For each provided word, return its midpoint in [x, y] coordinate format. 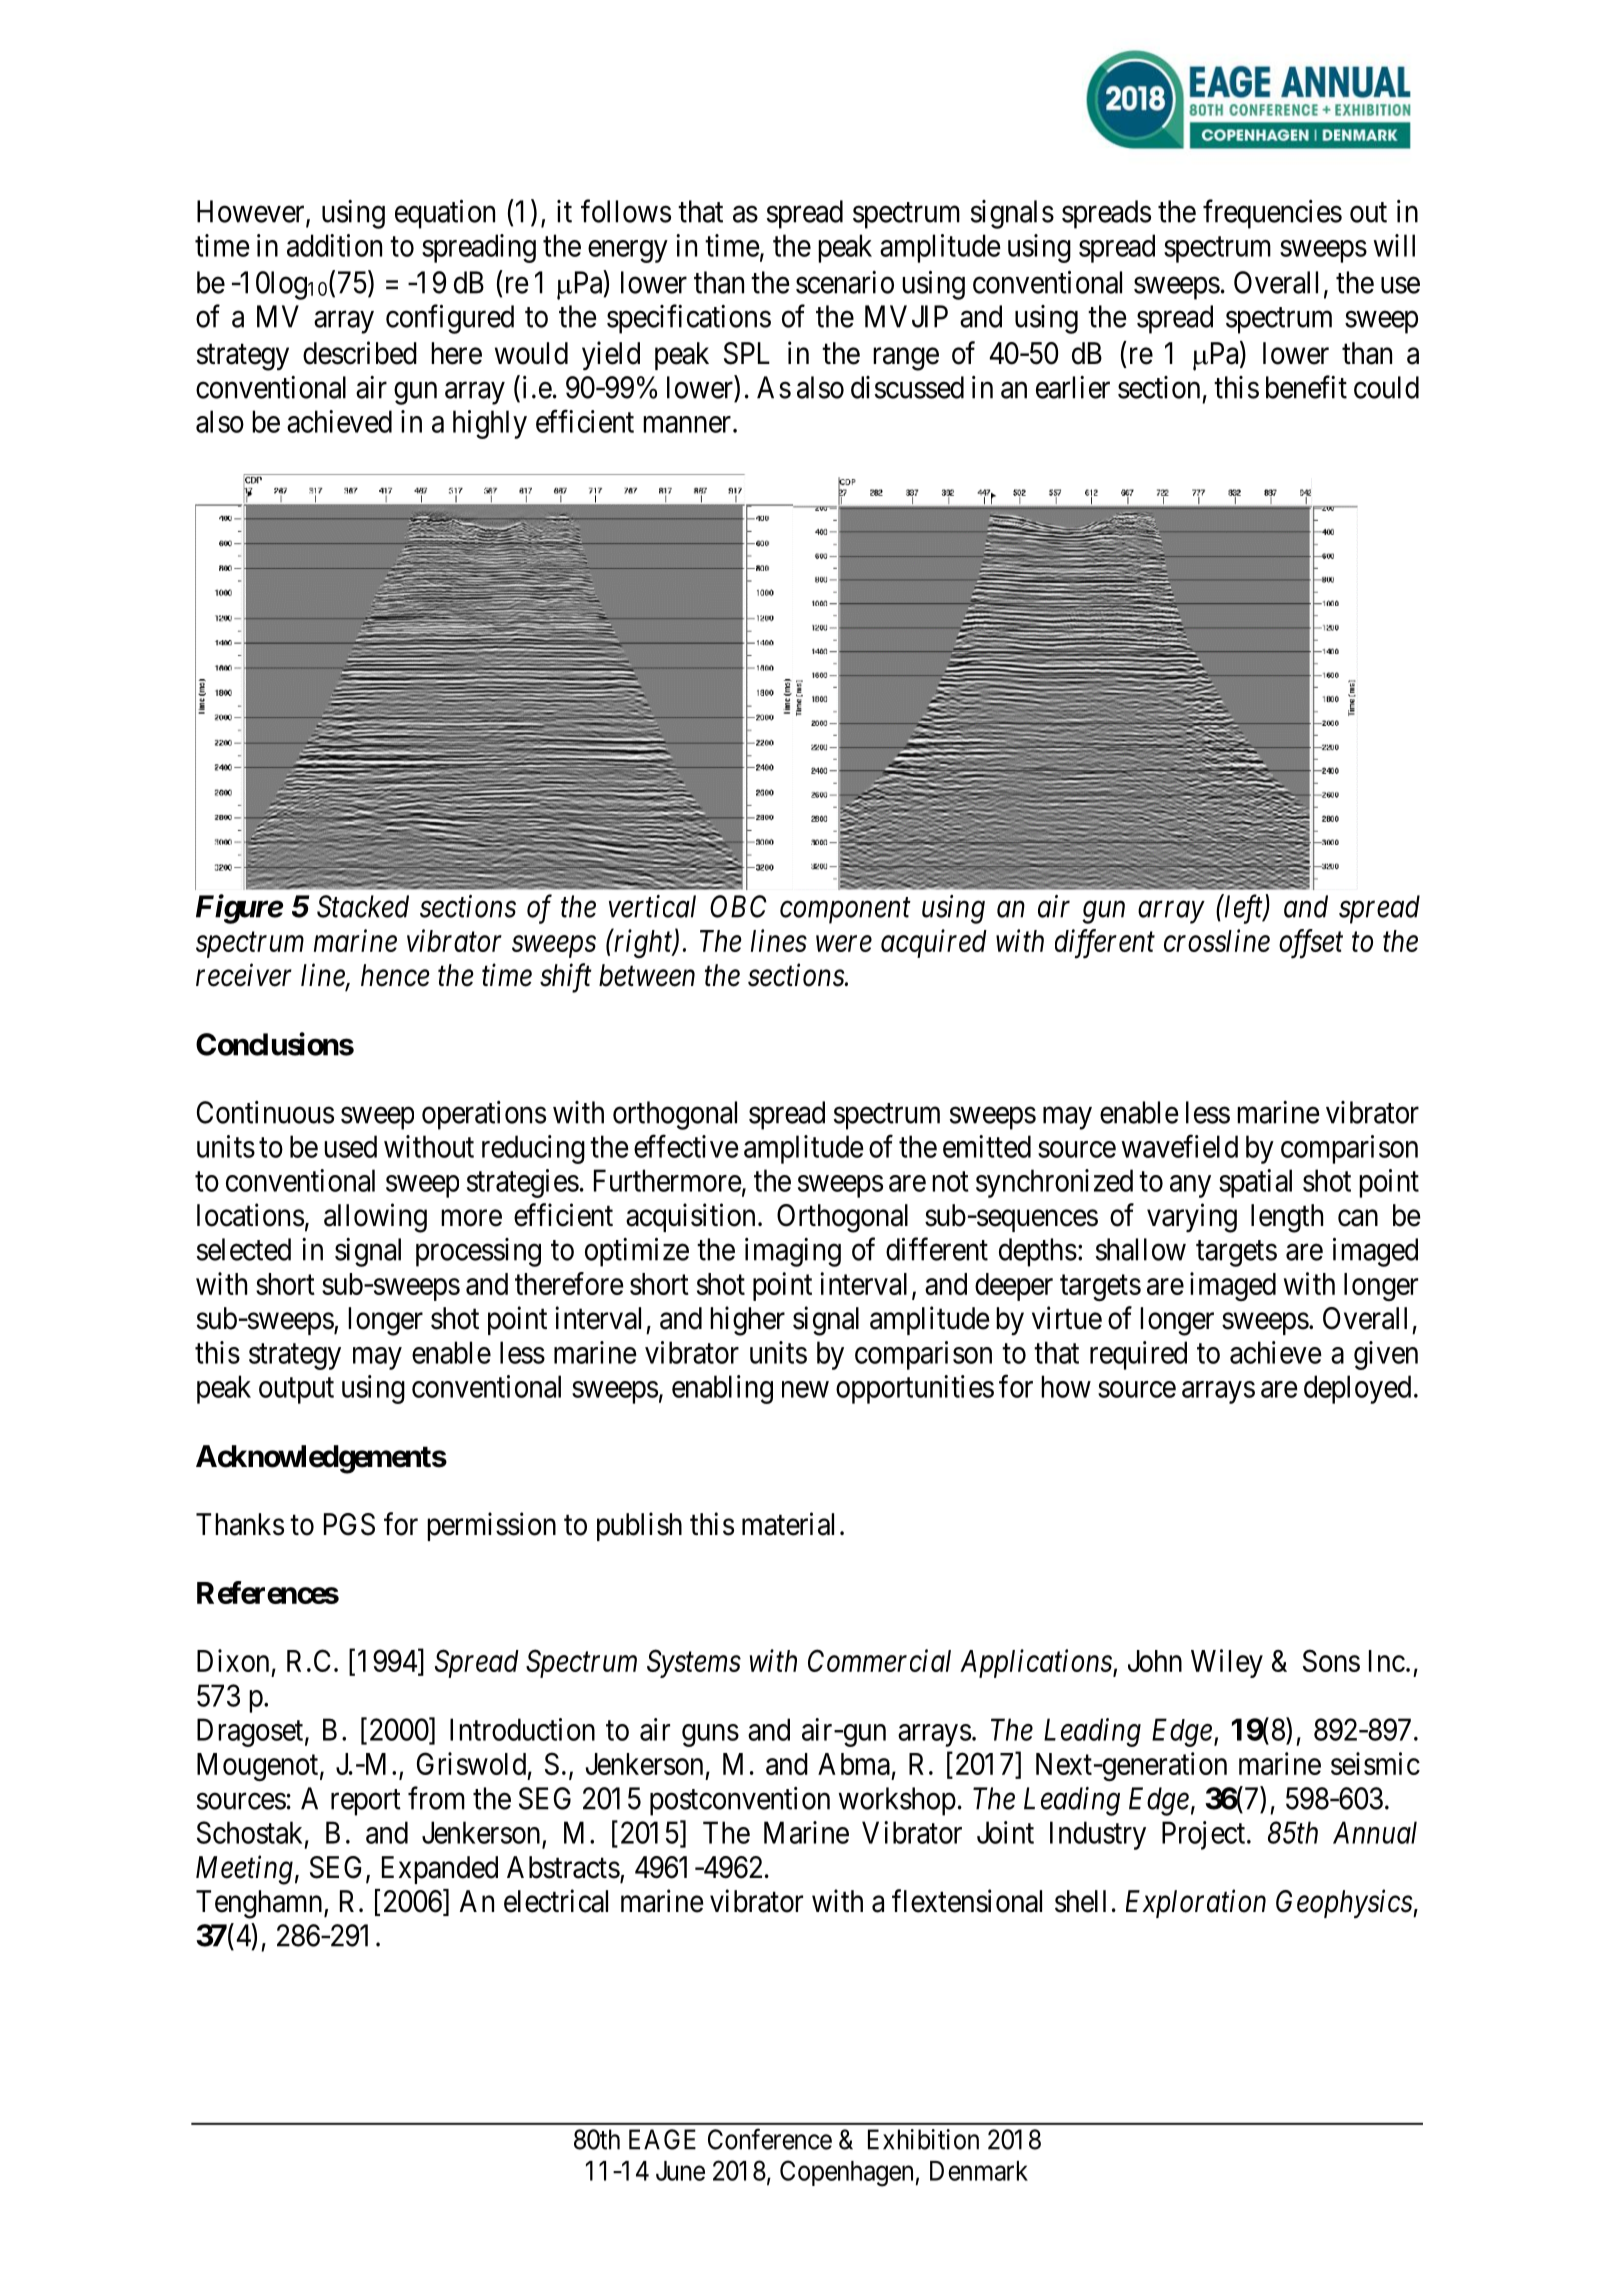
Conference [770, 2139]
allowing [375, 1218]
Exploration [1196, 1903]
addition [334, 245]
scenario [845, 282]
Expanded [440, 1870]
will [1394, 245]
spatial [1255, 1183]
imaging [793, 1252]
